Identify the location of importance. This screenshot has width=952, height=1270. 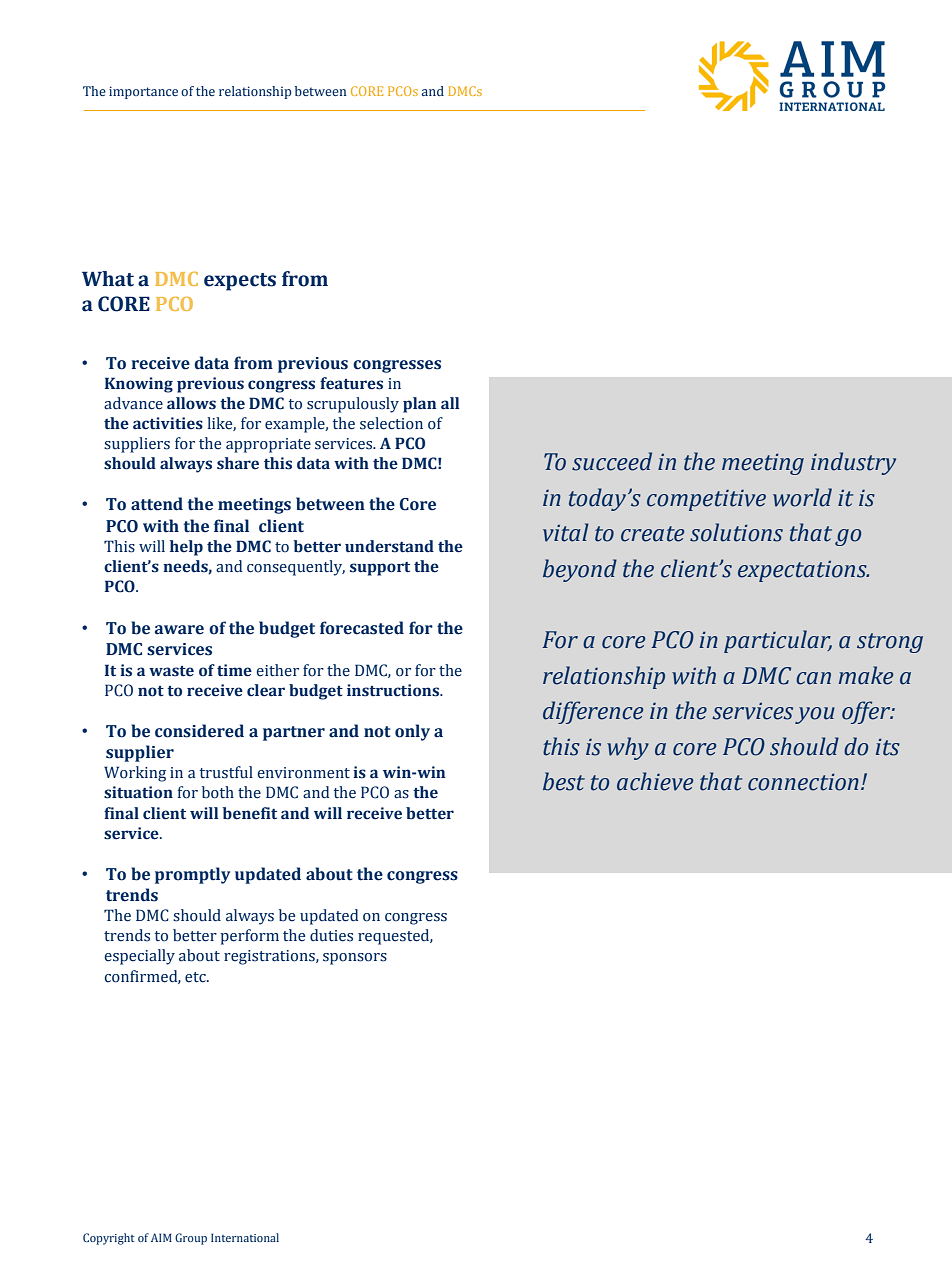
(143, 92).
